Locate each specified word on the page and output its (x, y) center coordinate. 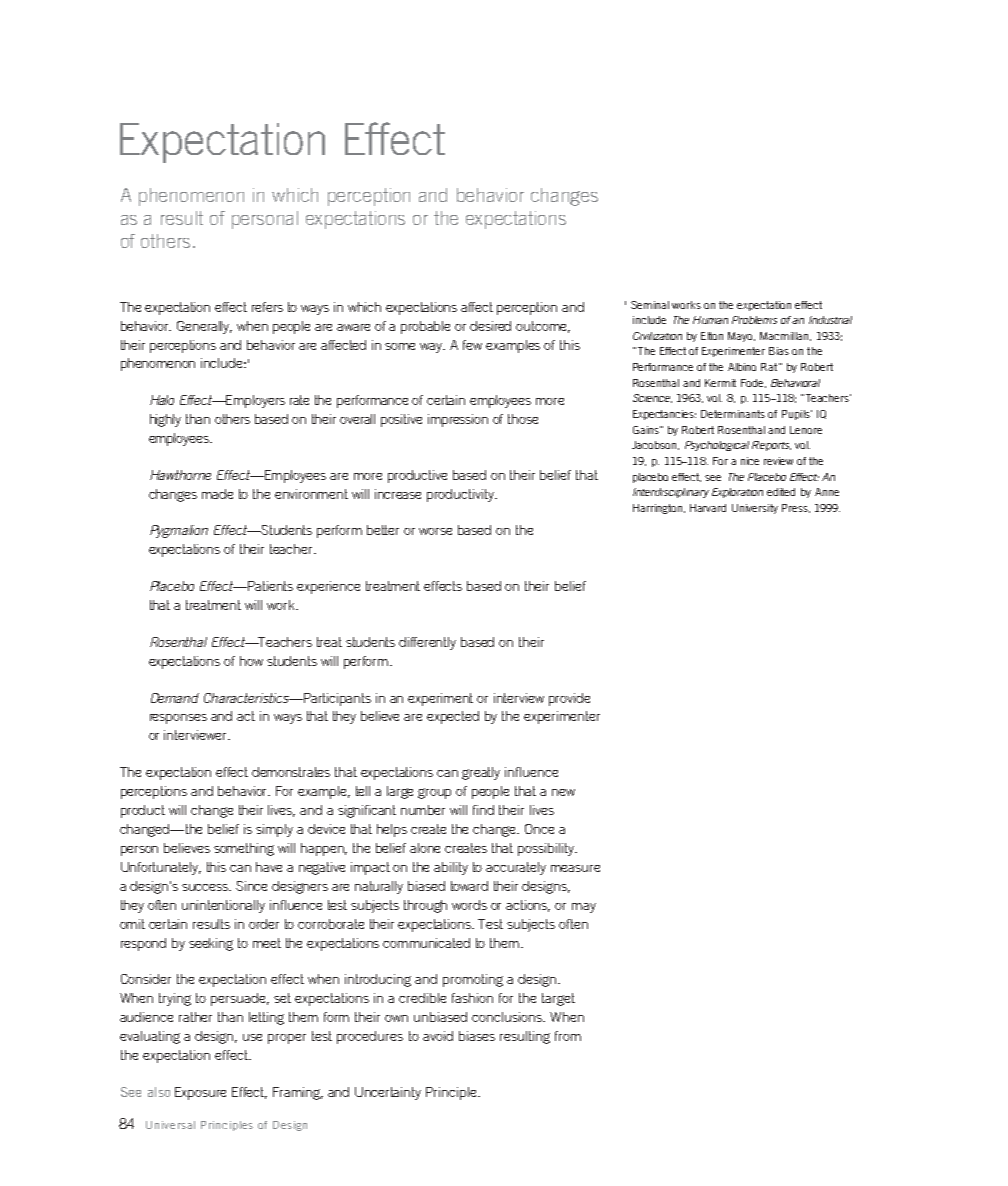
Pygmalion (179, 531)
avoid (438, 1036)
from (568, 1036)
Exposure (200, 1093)
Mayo (741, 337)
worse (435, 531)
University (755, 509)
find (483, 810)
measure (575, 868)
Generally (204, 327)
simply (274, 830)
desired (490, 326)
